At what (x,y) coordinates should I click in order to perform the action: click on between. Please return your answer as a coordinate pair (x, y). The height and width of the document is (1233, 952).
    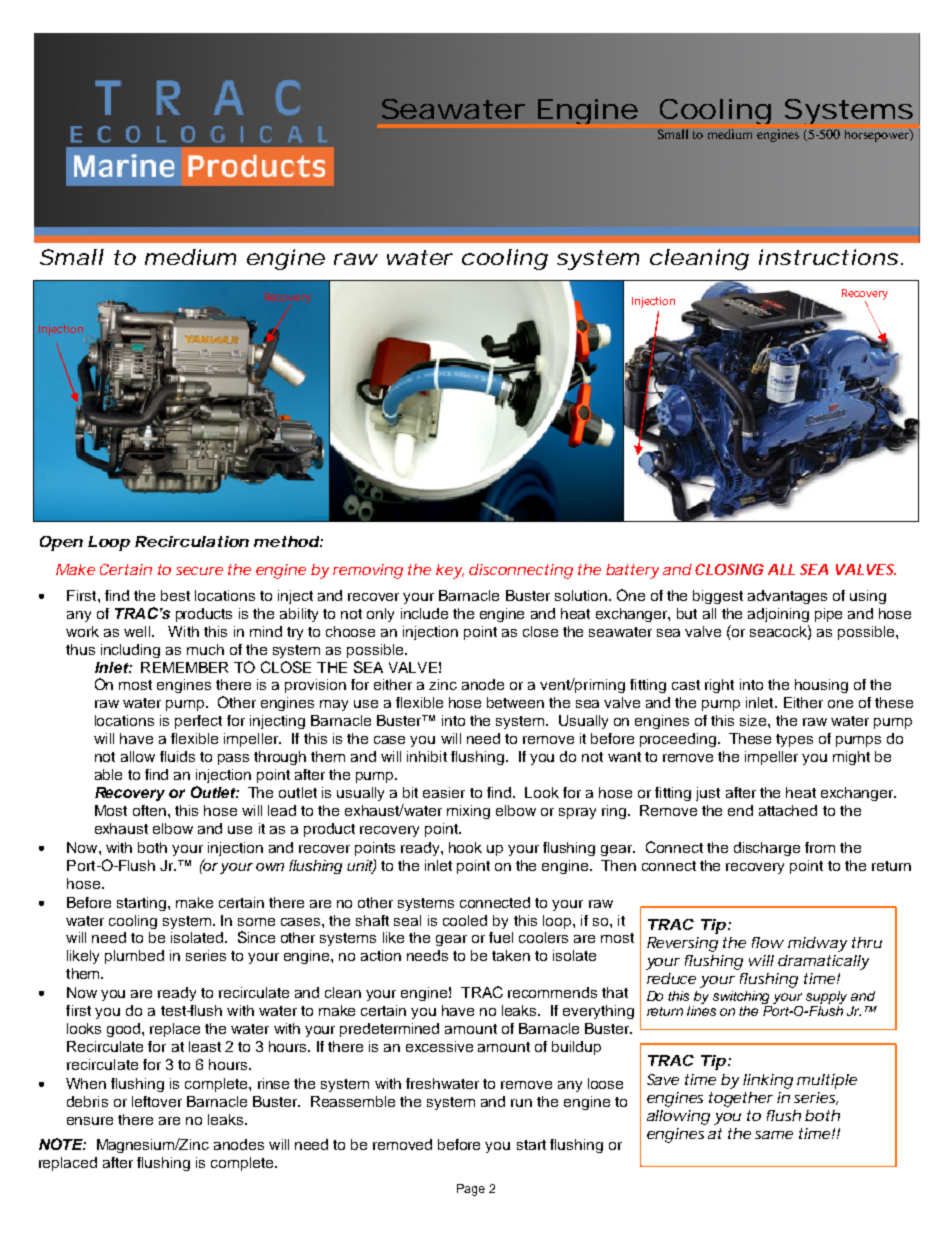
    Looking at the image, I should click on (515, 702).
